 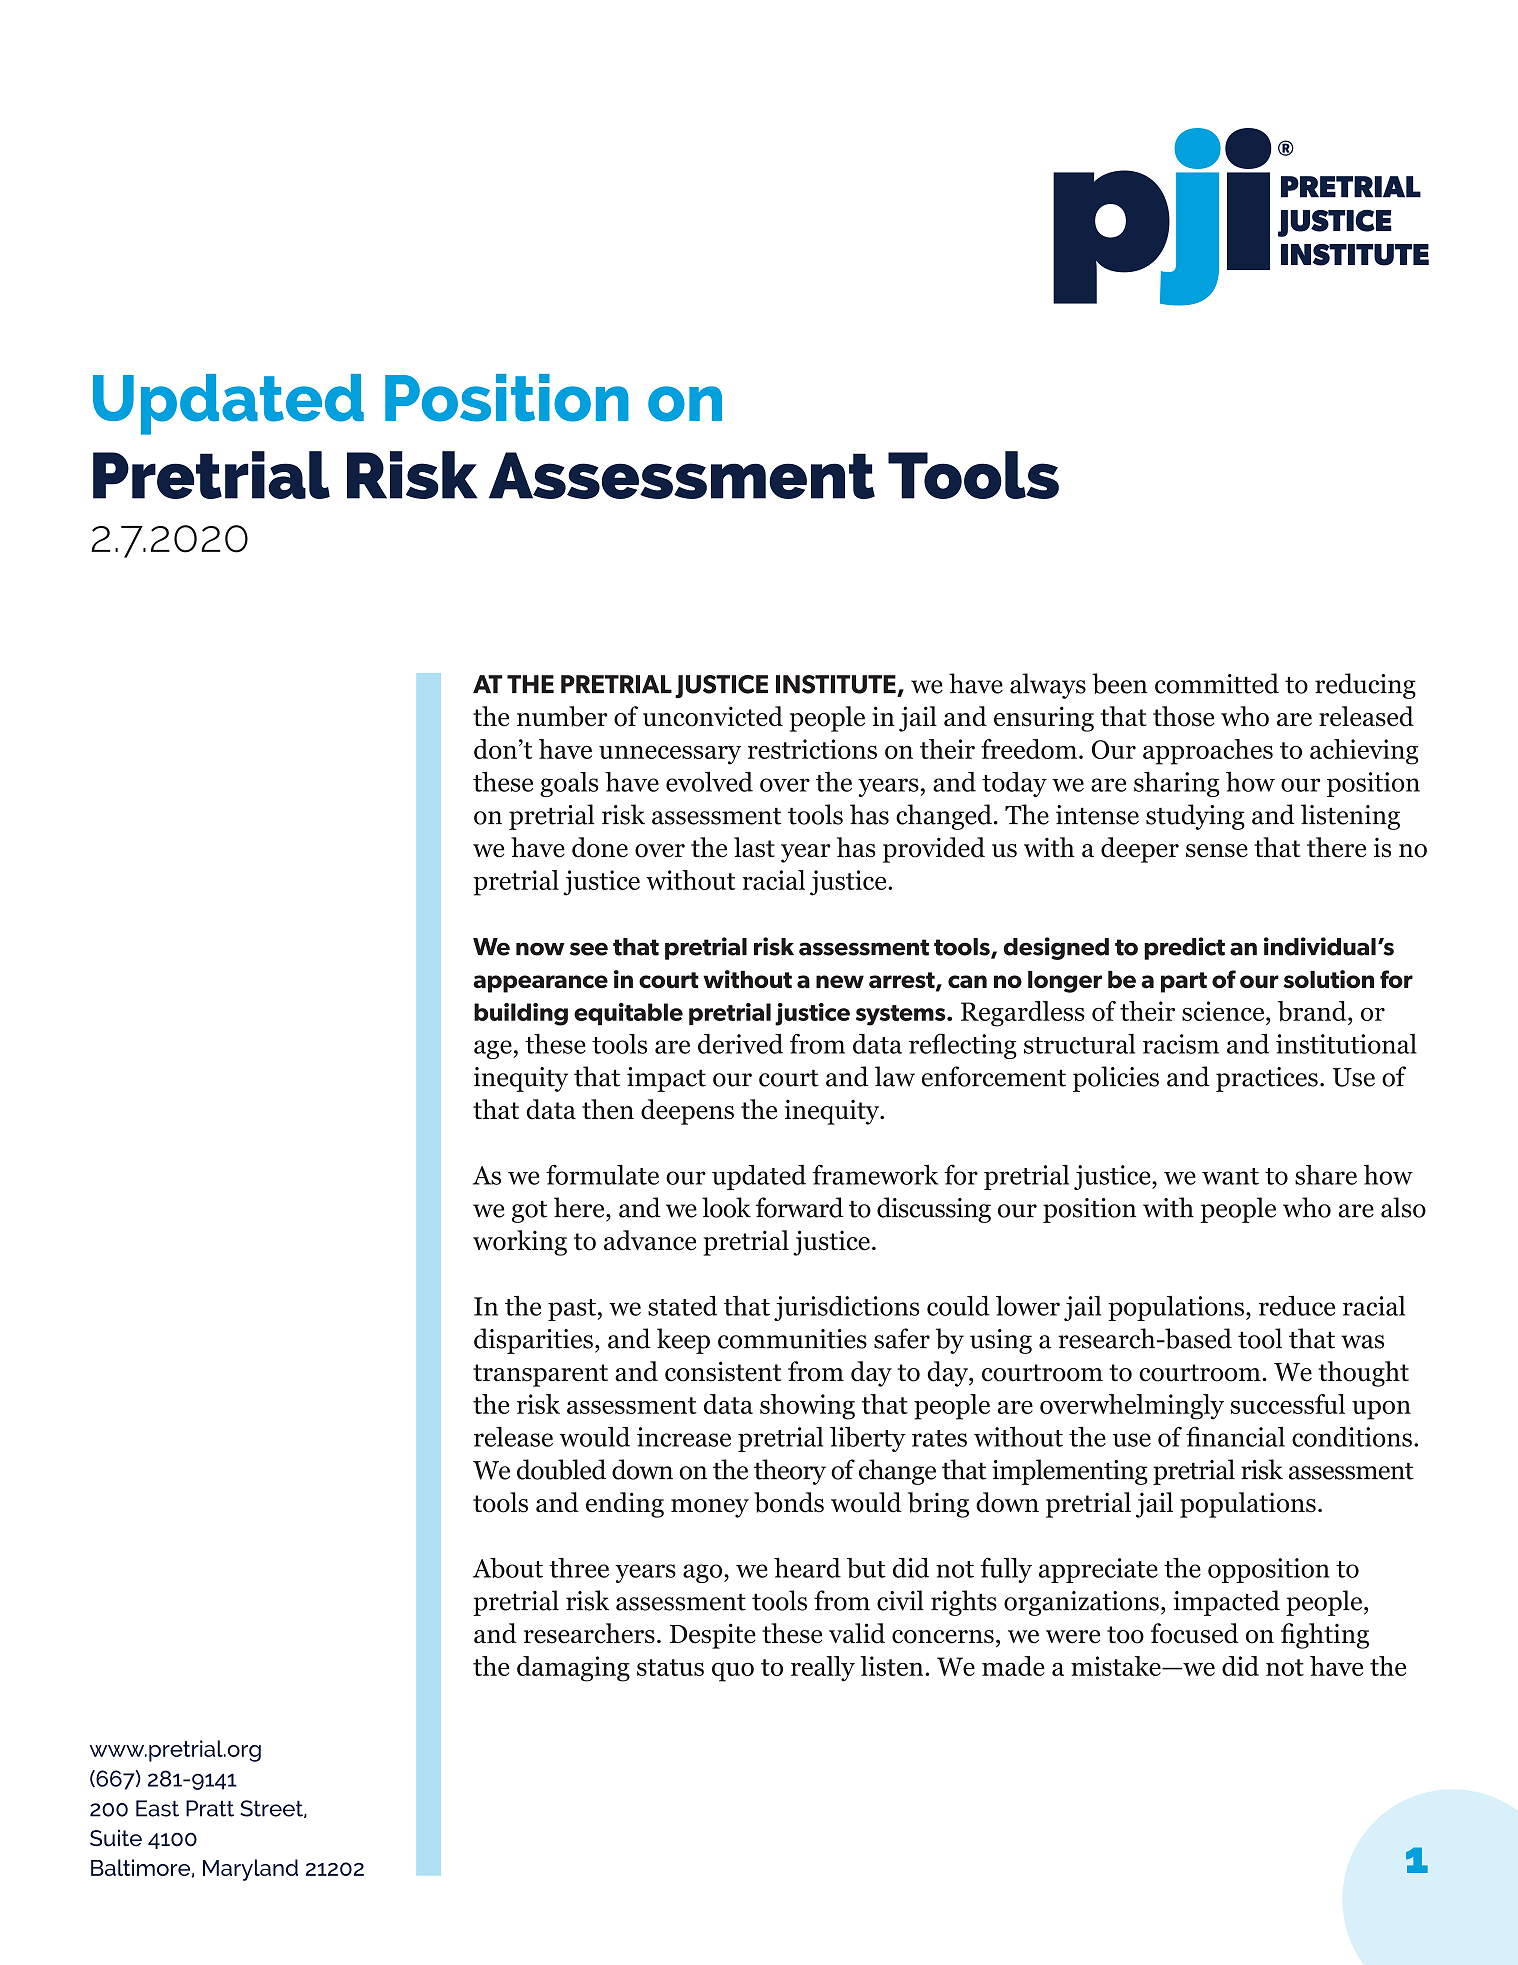 I want to click on working, so click(x=520, y=1243).
